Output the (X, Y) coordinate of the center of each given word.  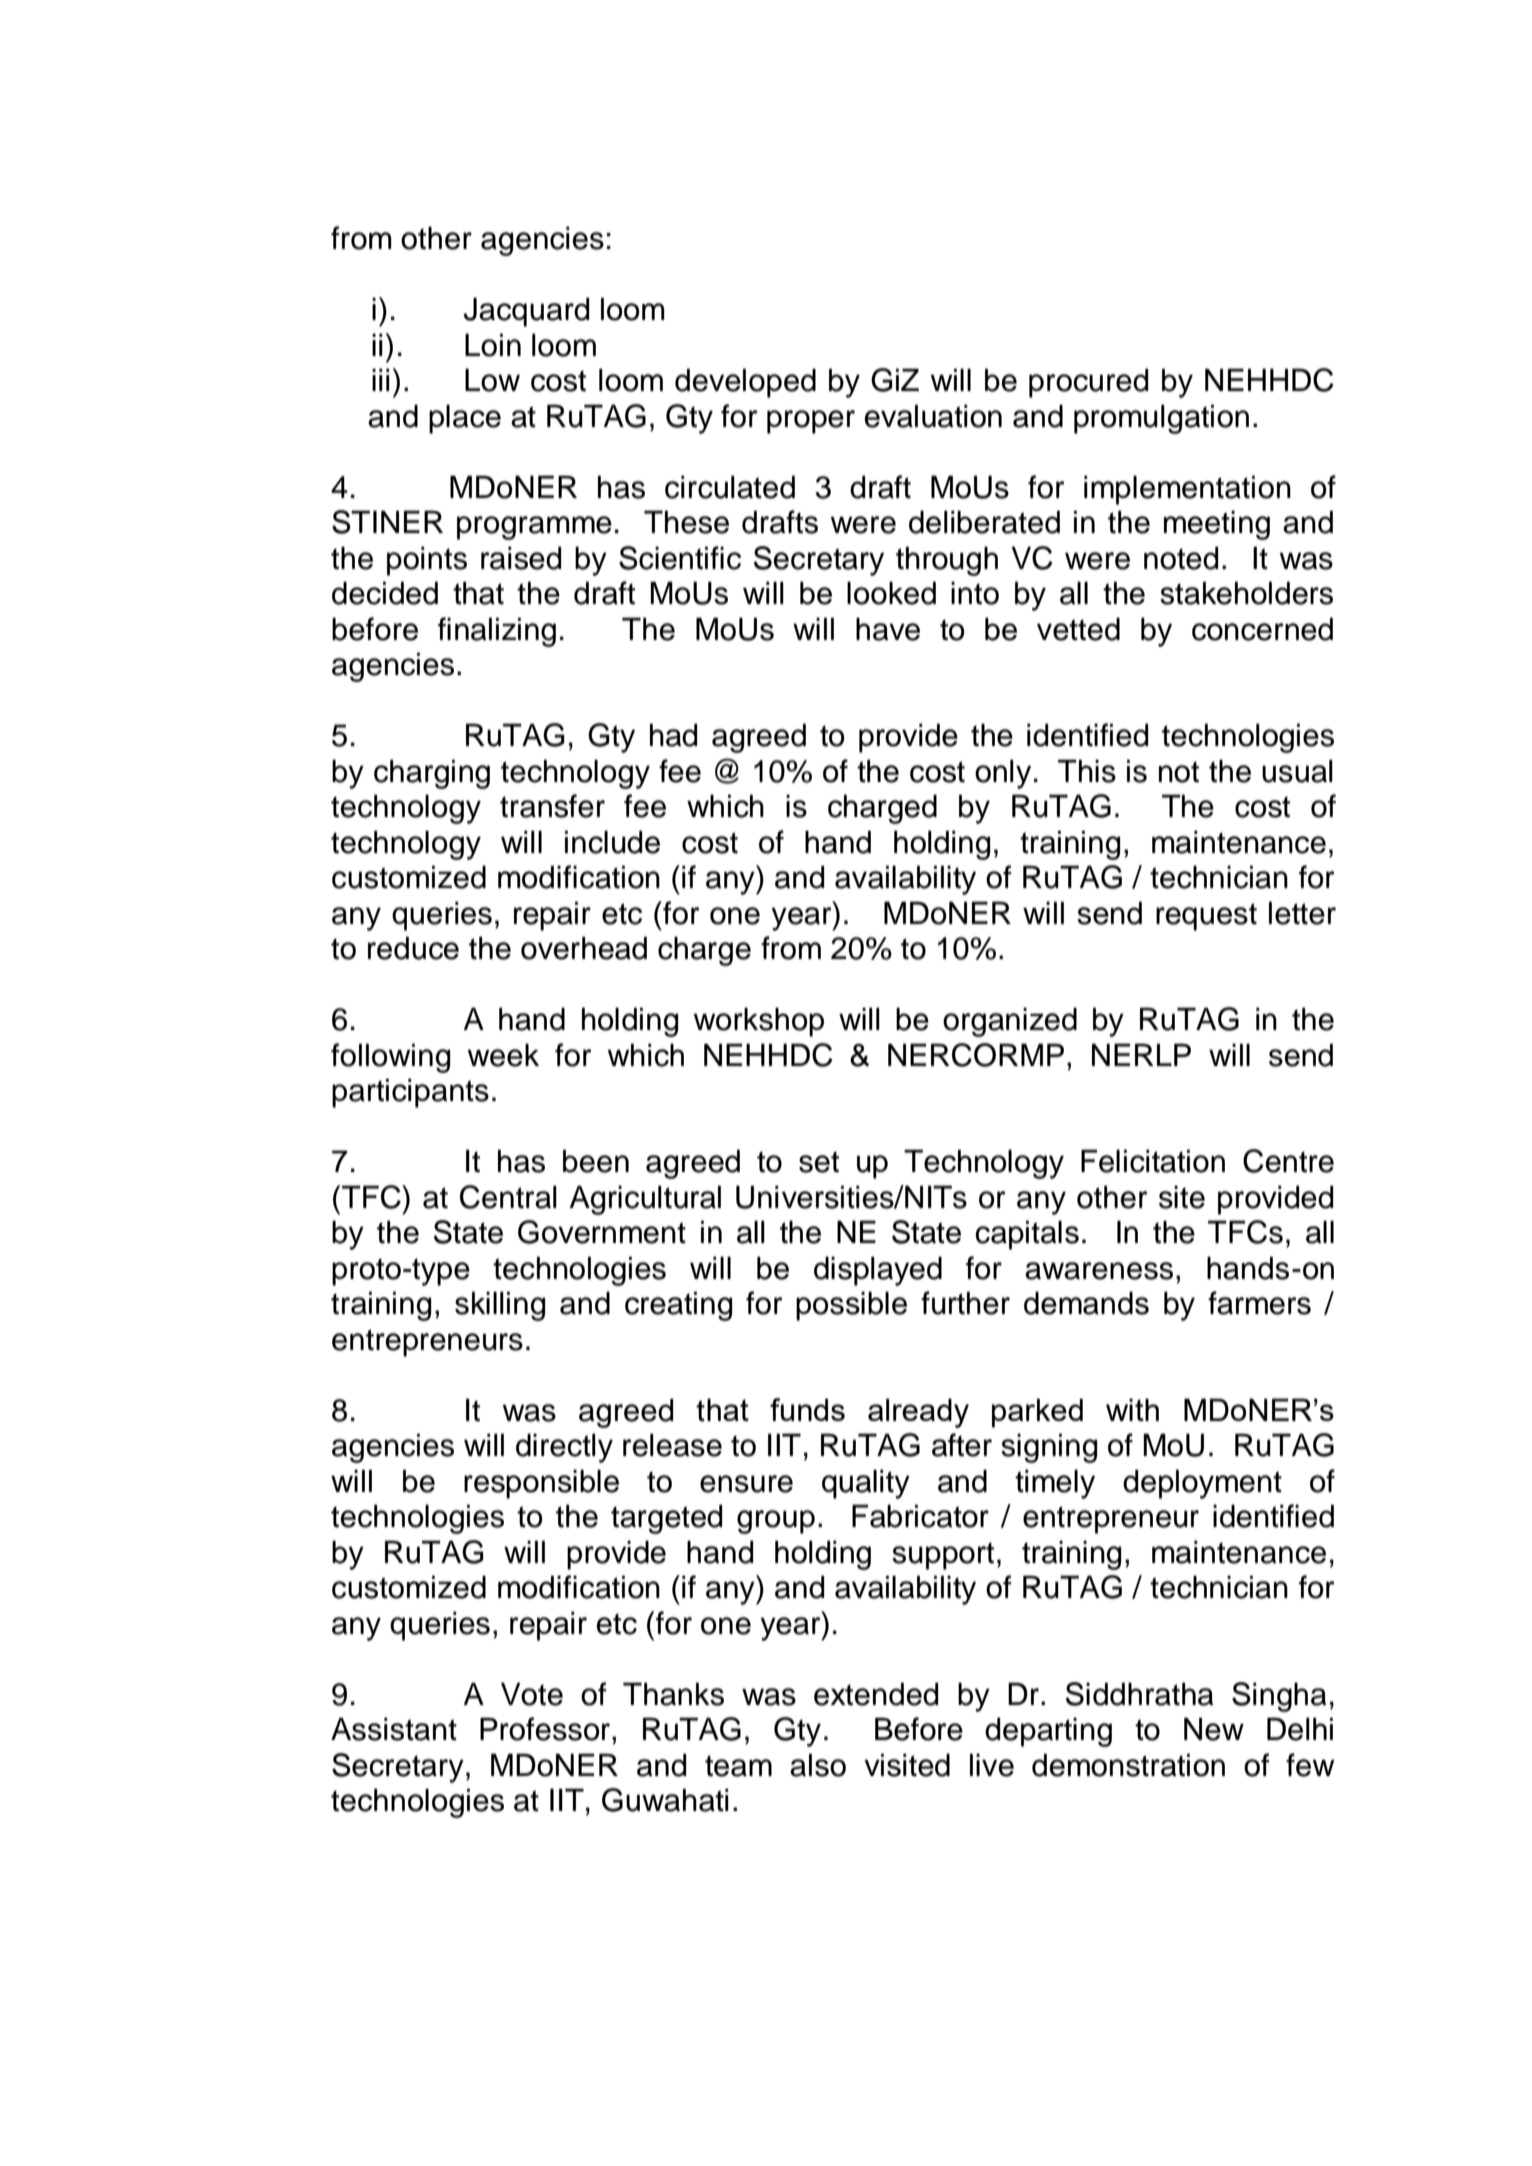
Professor (545, 1729)
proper (811, 422)
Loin (493, 345)
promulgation (1161, 419)
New (1214, 1729)
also (818, 1765)
